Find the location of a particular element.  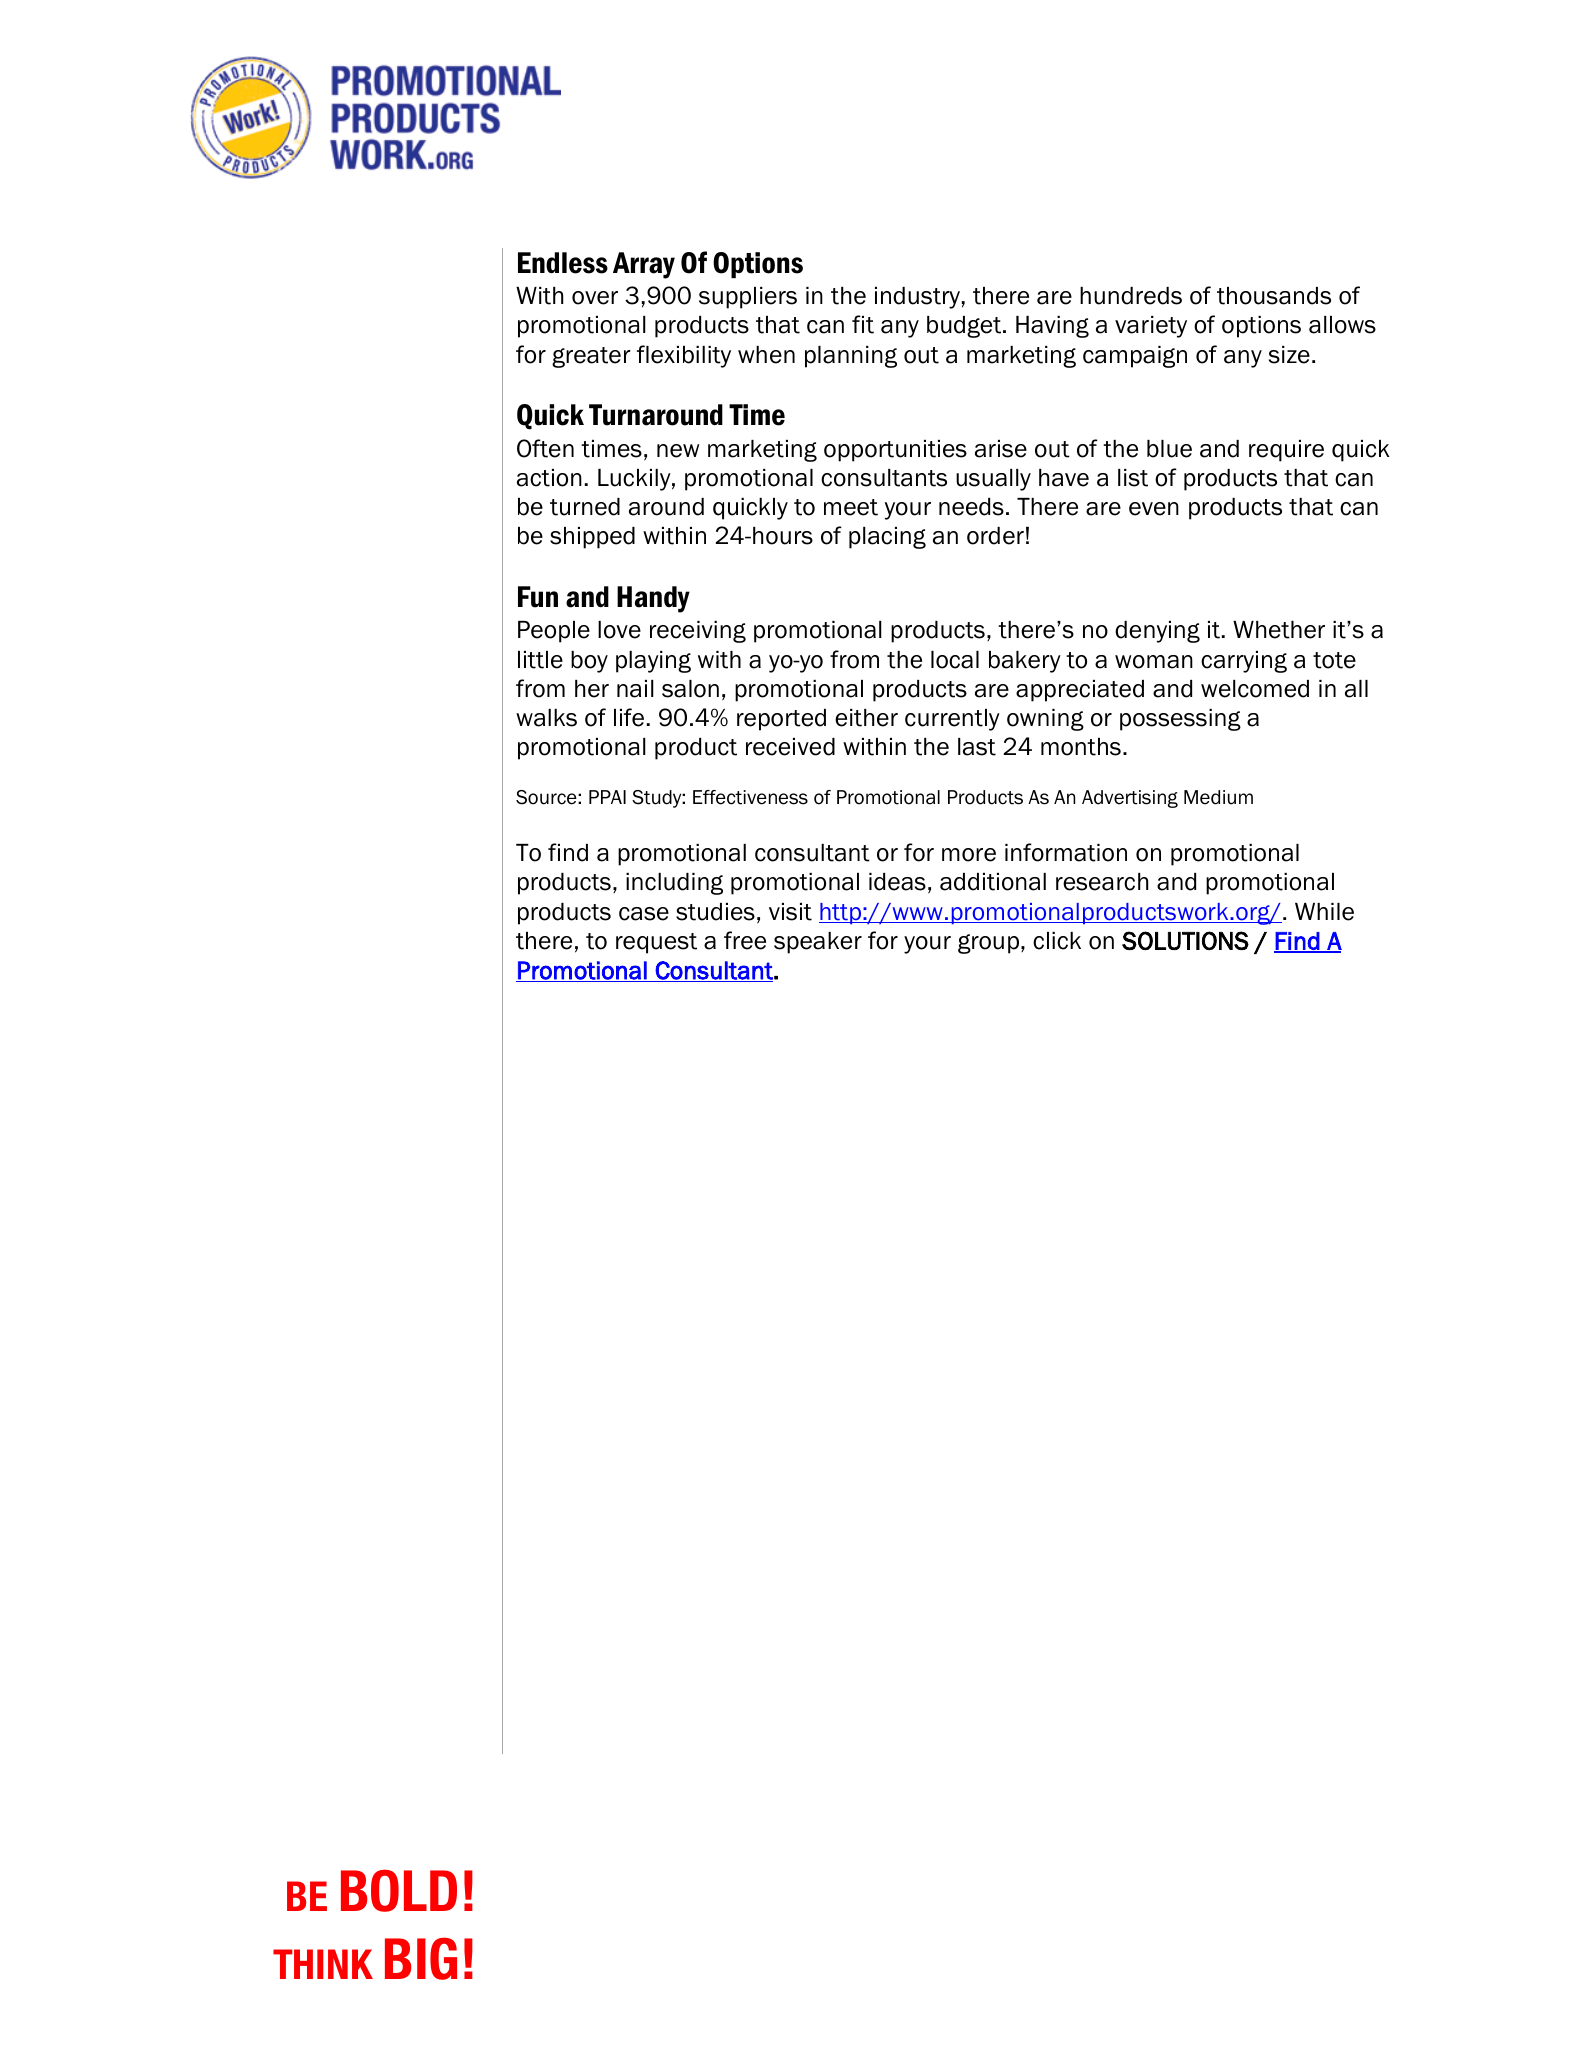

SOLUTIONS is located at coordinates (1185, 940).
